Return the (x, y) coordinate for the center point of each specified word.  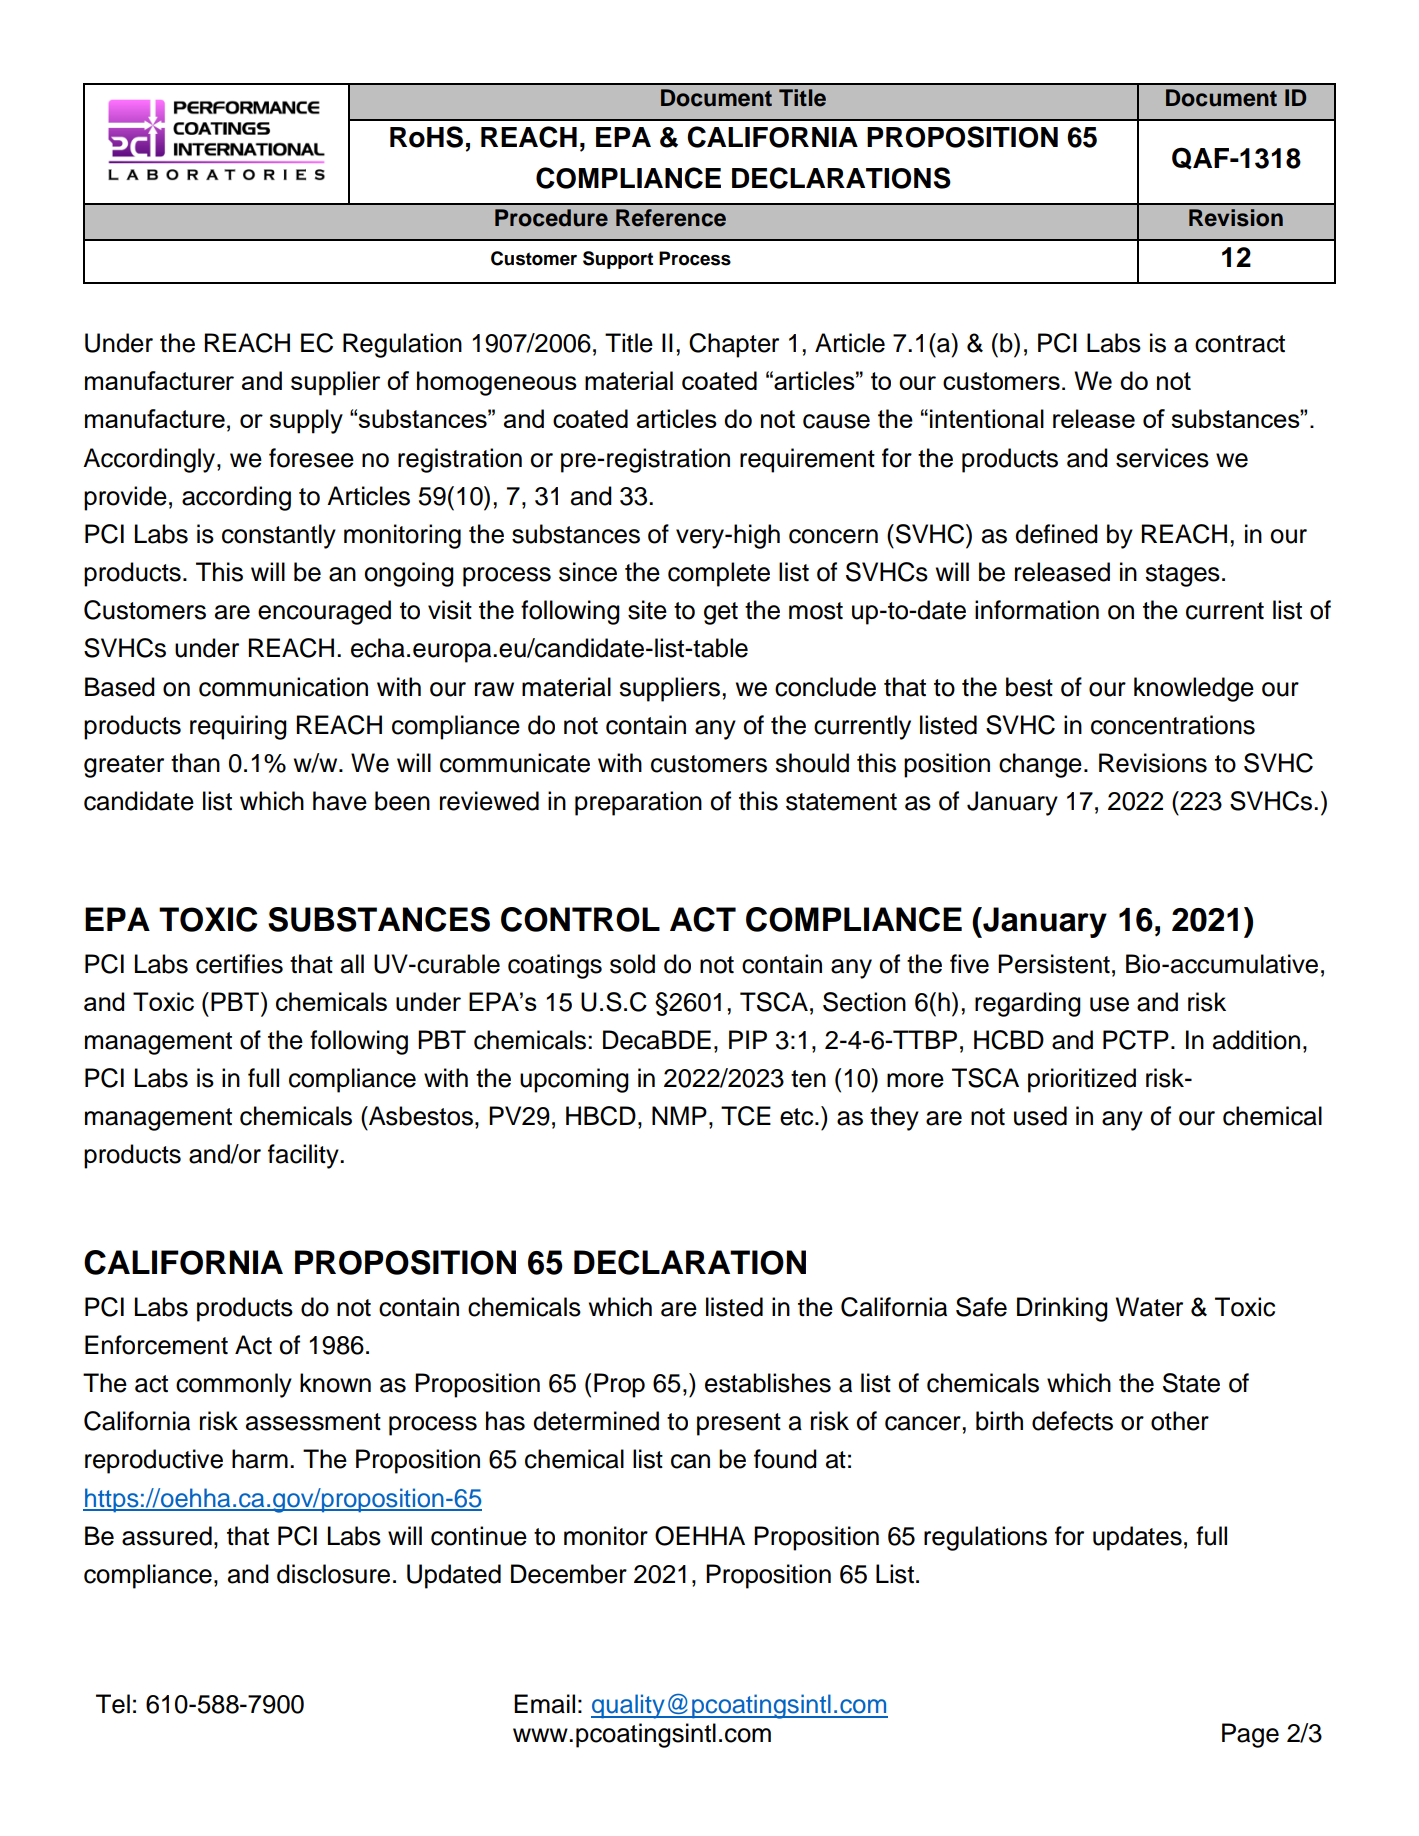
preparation (638, 803)
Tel (113, 1704)
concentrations (1173, 725)
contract (1240, 344)
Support (618, 260)
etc (798, 1117)
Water (1149, 1307)
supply (306, 421)
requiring (238, 727)
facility (304, 1156)
